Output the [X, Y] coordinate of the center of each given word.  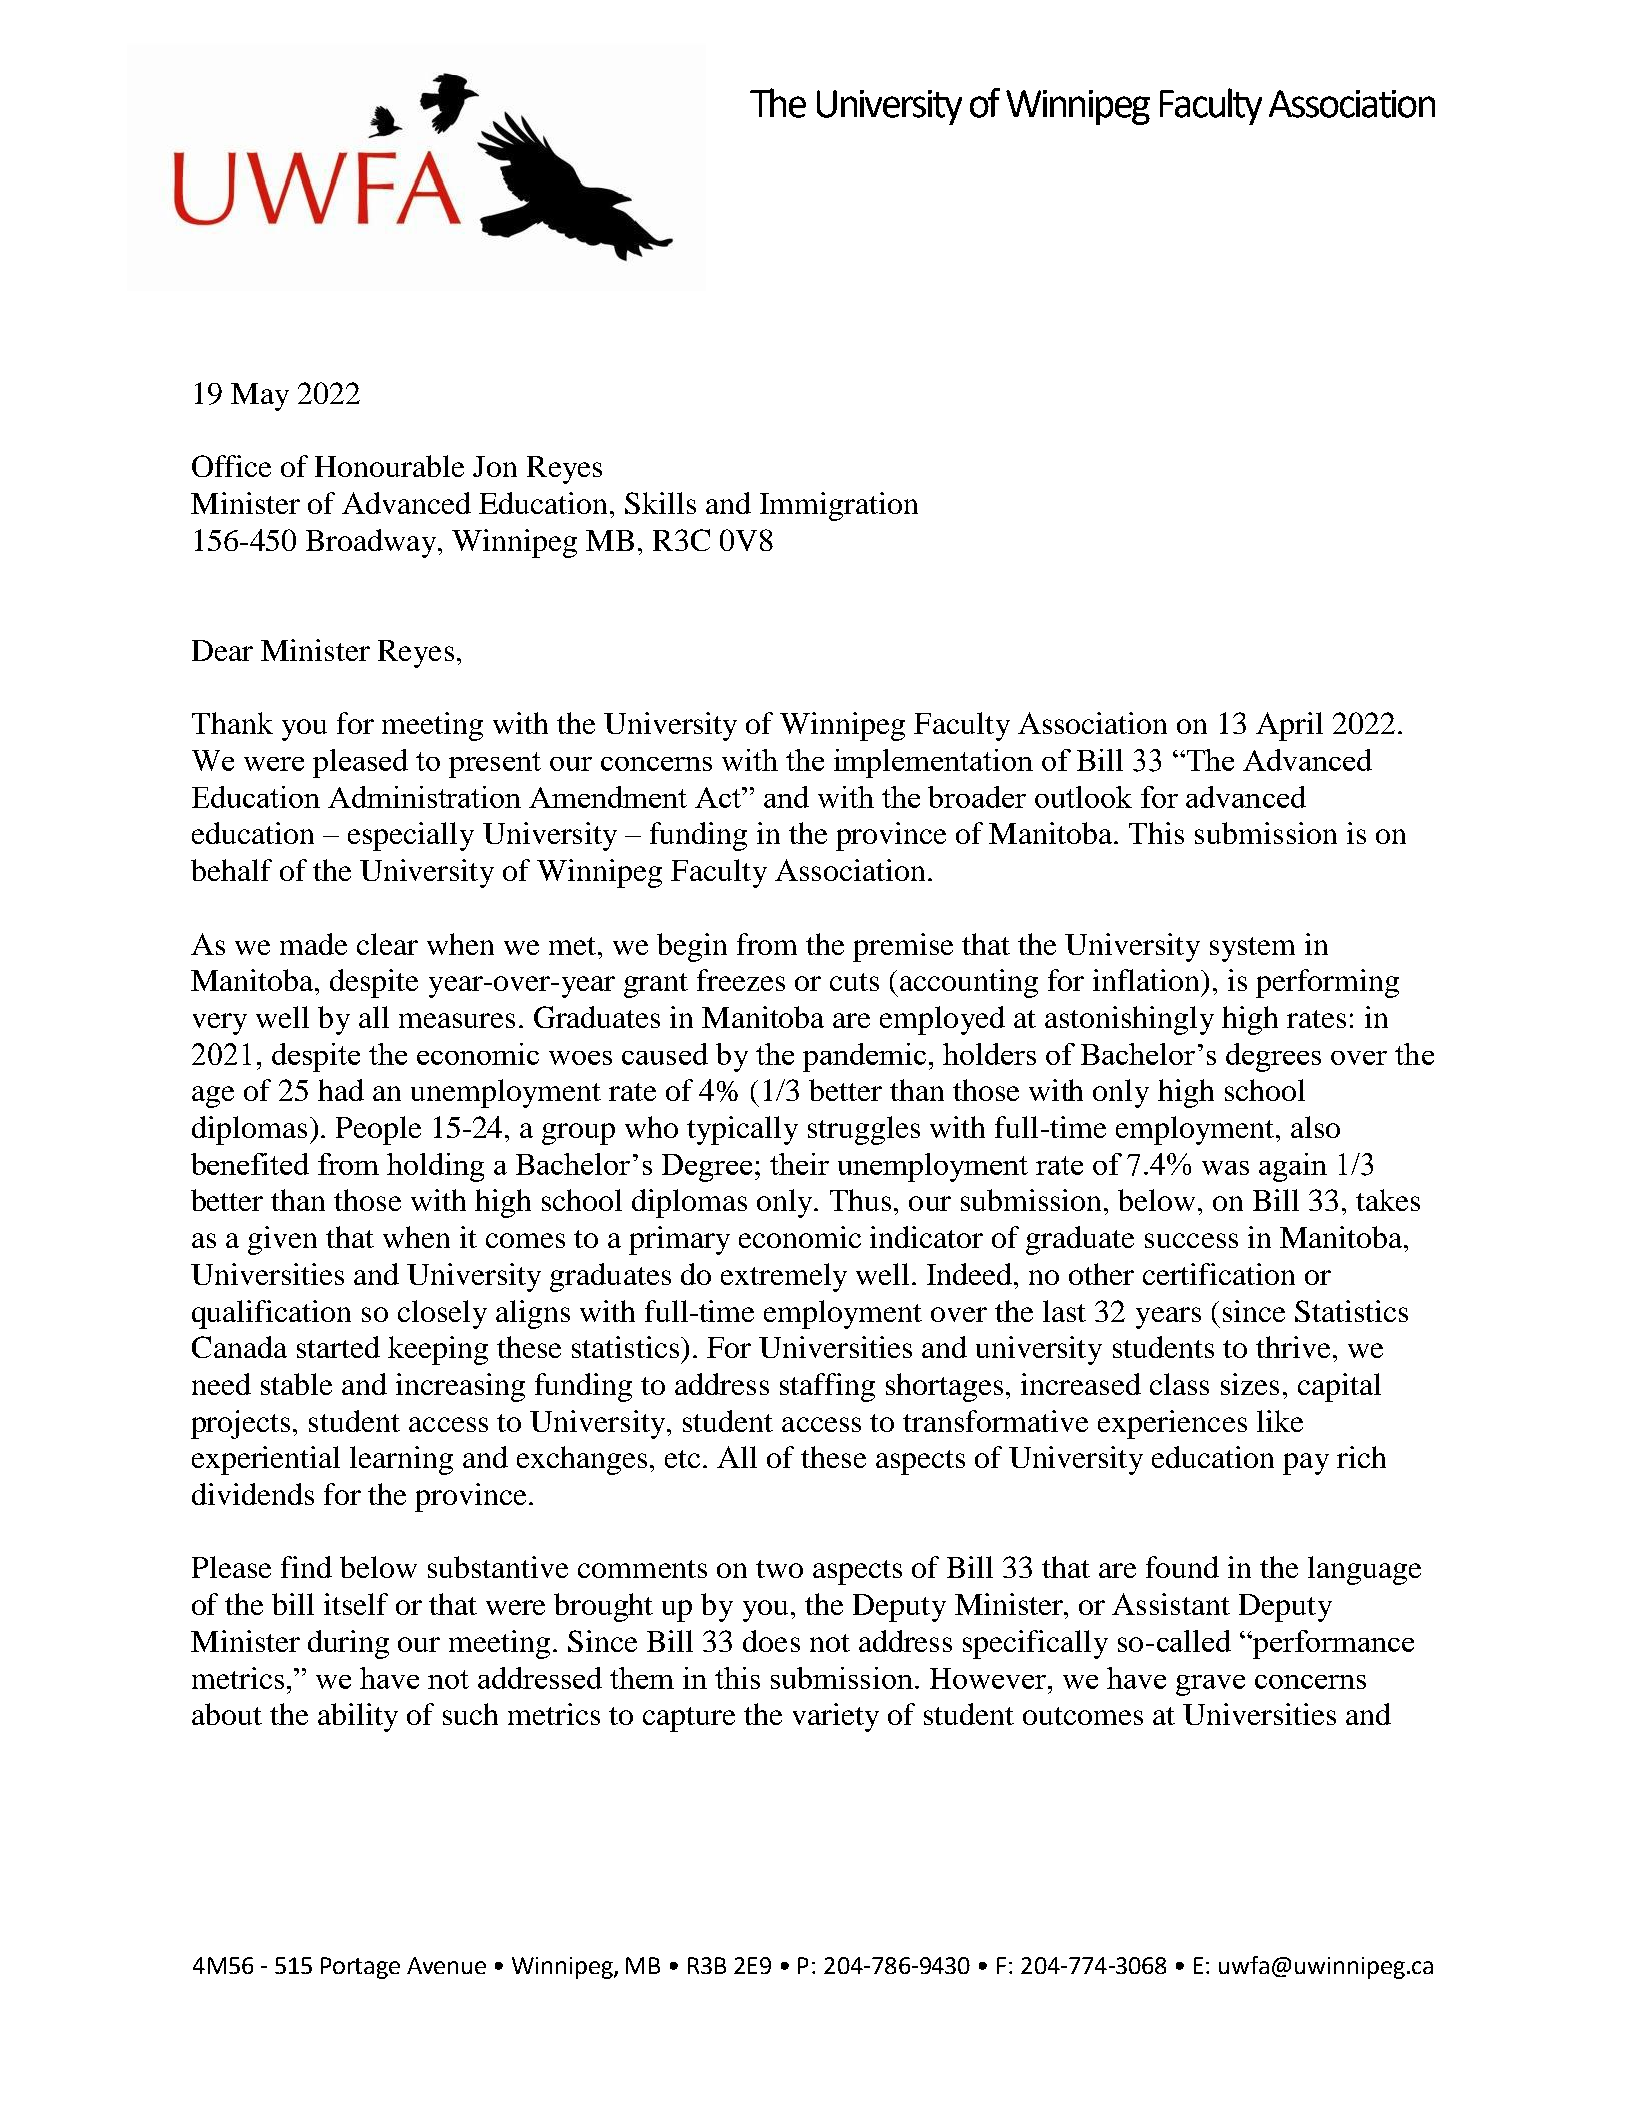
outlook [1083, 797]
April [1289, 726]
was [1225, 1168]
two [779, 1569]
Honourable [389, 466]
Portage [360, 1968]
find [306, 1567]
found [1182, 1567]
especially [411, 836]
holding [435, 1167]
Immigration [839, 506]
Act [719, 797]
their [799, 1164]
